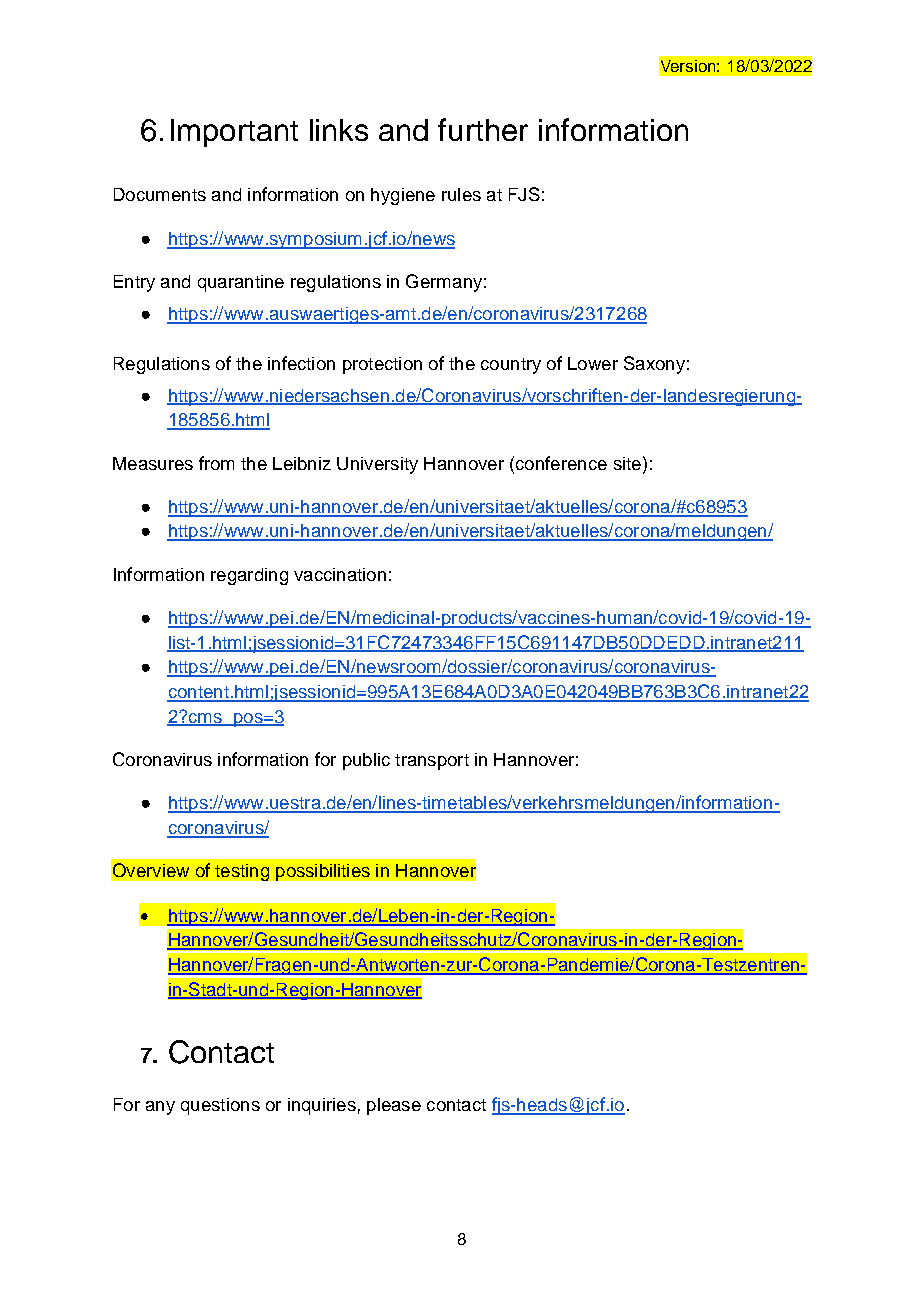 Image resolution: width=924 pixels, height=1307 pixels. Describe the element at coordinates (366, 761) in the document. I see `public` at that location.
